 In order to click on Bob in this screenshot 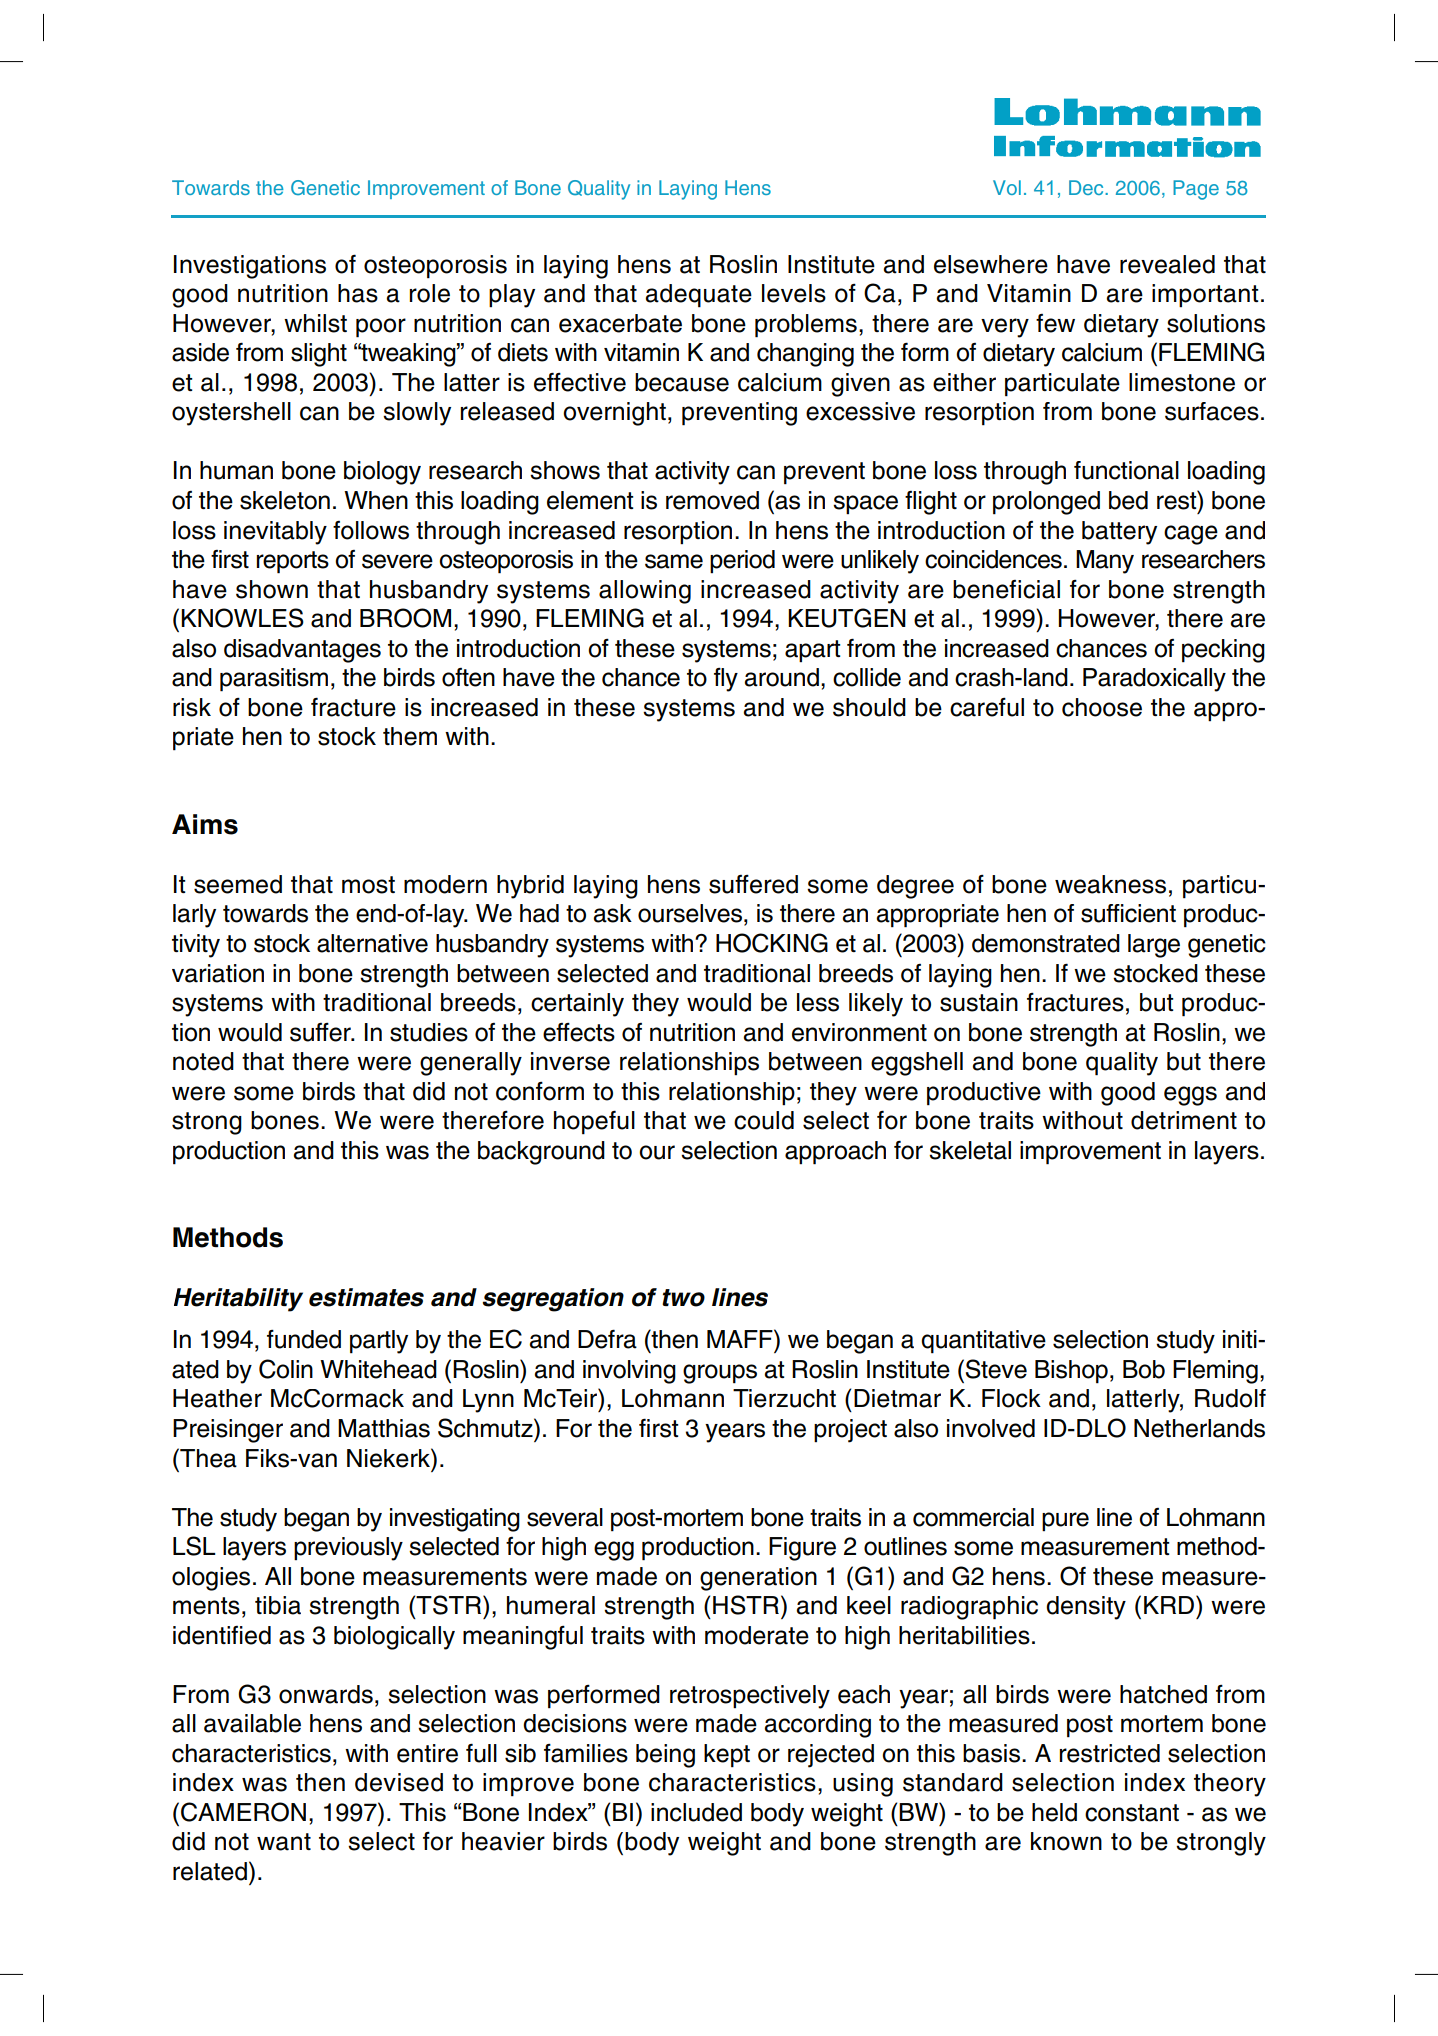, I will do `click(1144, 1369)`.
